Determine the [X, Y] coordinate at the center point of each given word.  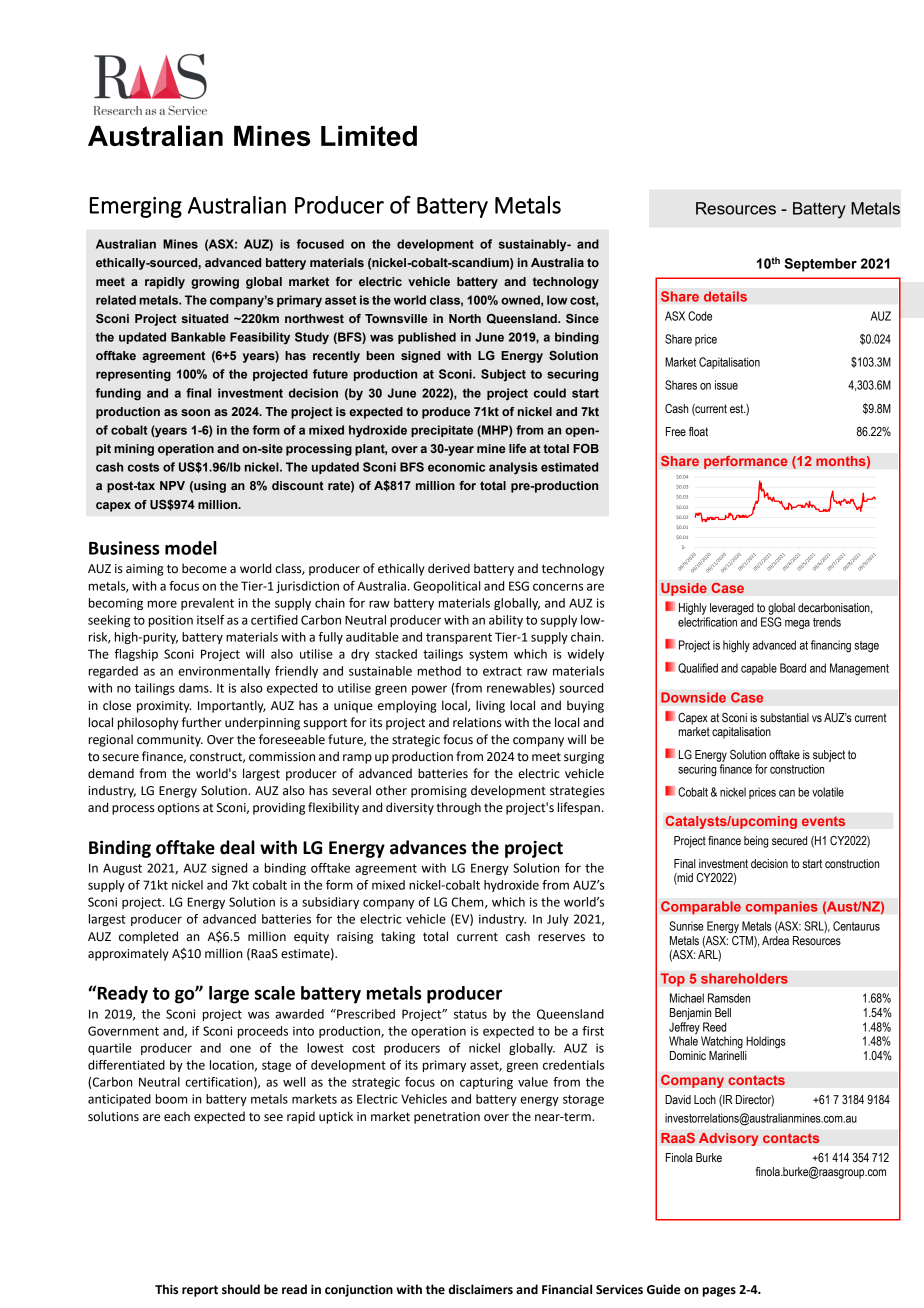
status [470, 1014]
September [820, 265]
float [698, 432]
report [200, 1291]
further [202, 722]
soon [195, 412]
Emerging [136, 207]
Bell [723, 1012]
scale [275, 993]
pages [719, 1292]
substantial [784, 717]
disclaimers [481, 1289]
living [490, 706]
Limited [369, 135]
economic [456, 467]
